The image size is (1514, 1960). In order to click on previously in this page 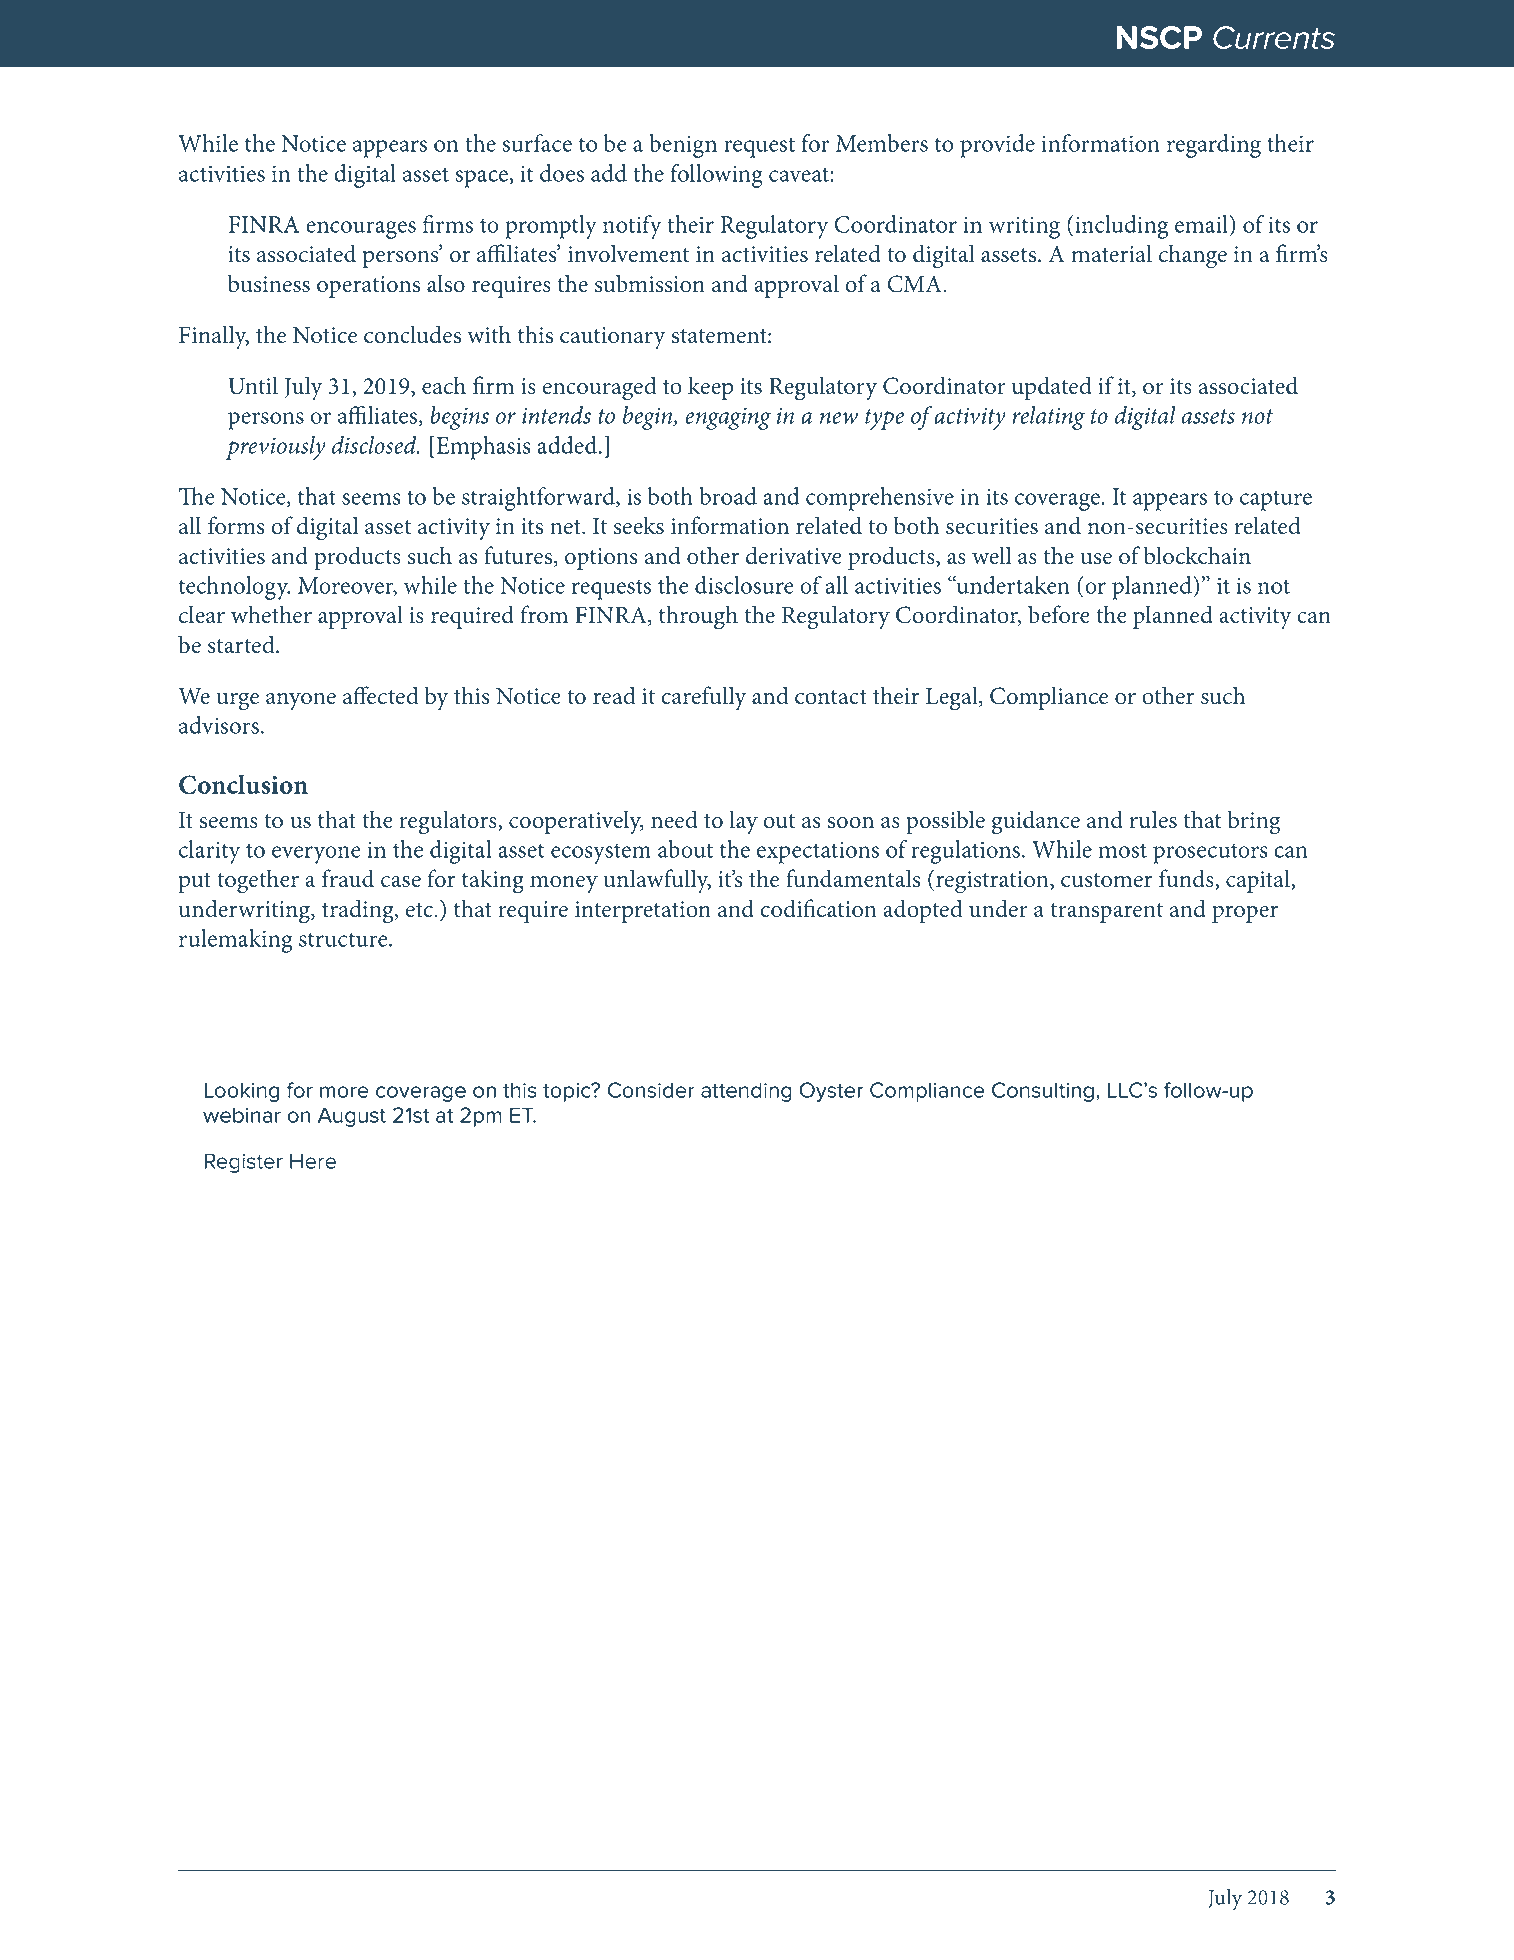, I will do `click(276, 448)`.
